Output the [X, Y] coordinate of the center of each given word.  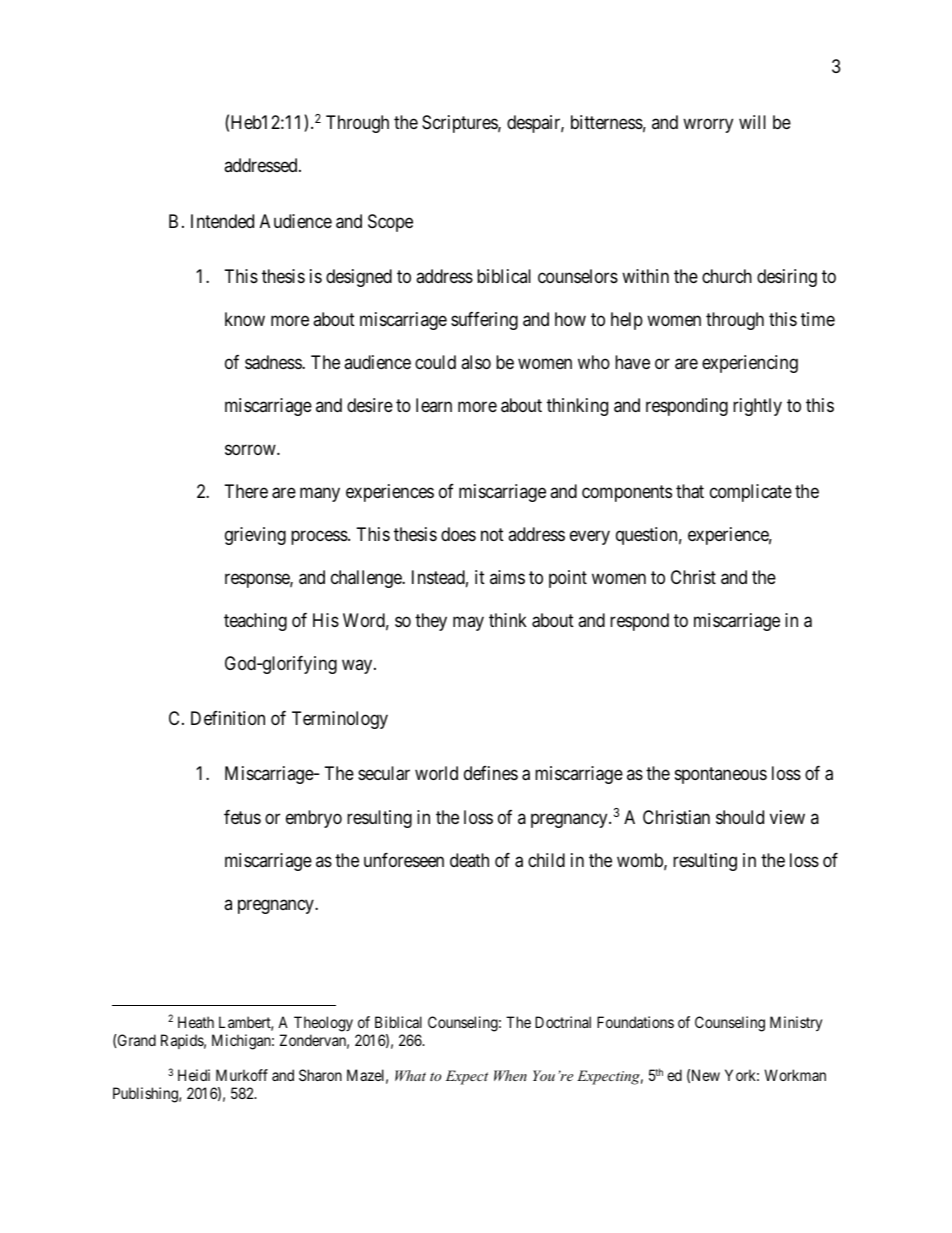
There [246, 491]
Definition [228, 718]
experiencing [750, 364]
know [245, 319]
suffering [484, 321]
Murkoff [242, 1075]
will [752, 122]
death [469, 860]
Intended [222, 221]
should [740, 817]
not [492, 534]
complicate [751, 493]
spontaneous [721, 776]
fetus [242, 817]
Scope [390, 223]
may [468, 623]
